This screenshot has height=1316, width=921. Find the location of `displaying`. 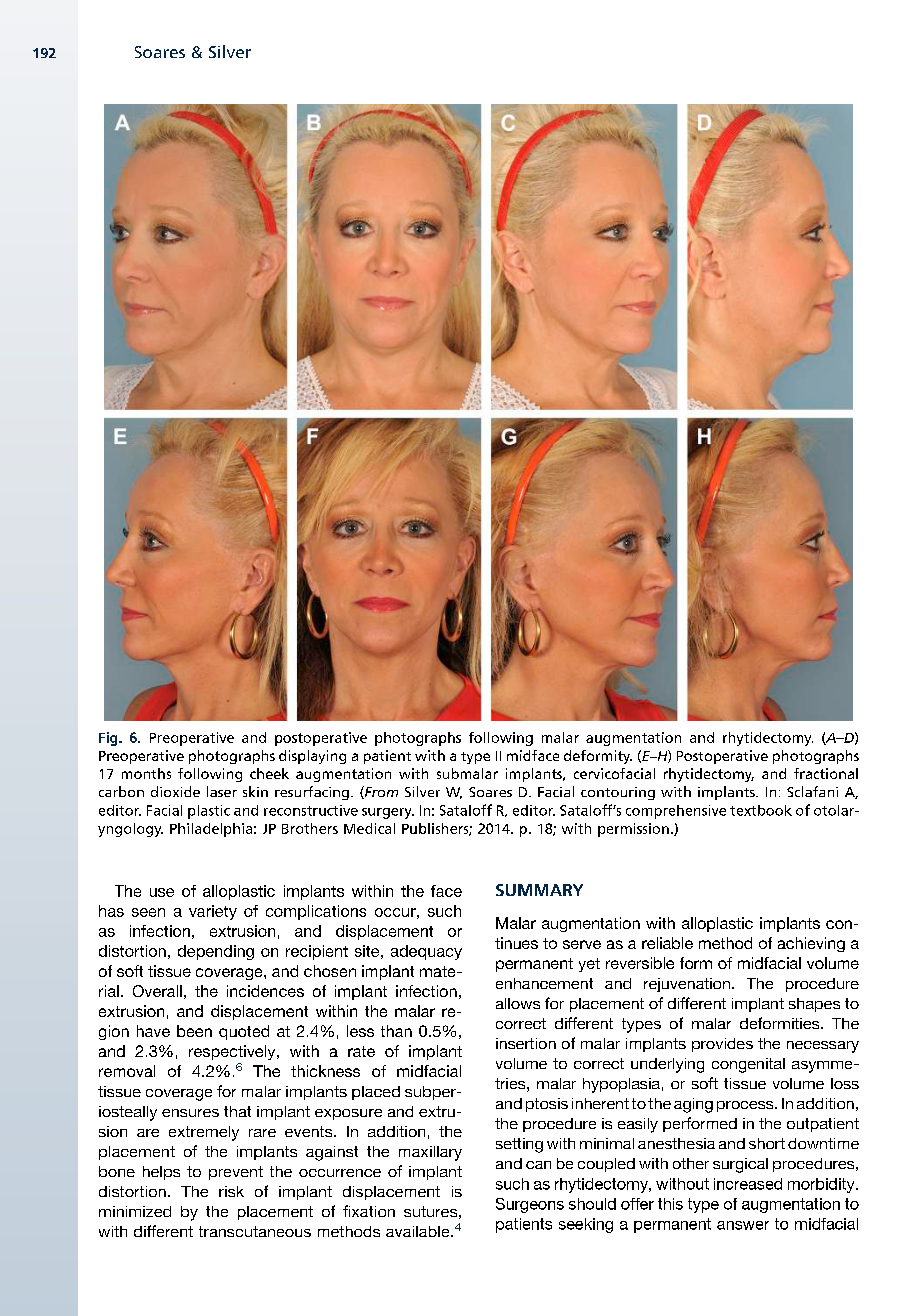

displaying is located at coordinates (312, 757).
